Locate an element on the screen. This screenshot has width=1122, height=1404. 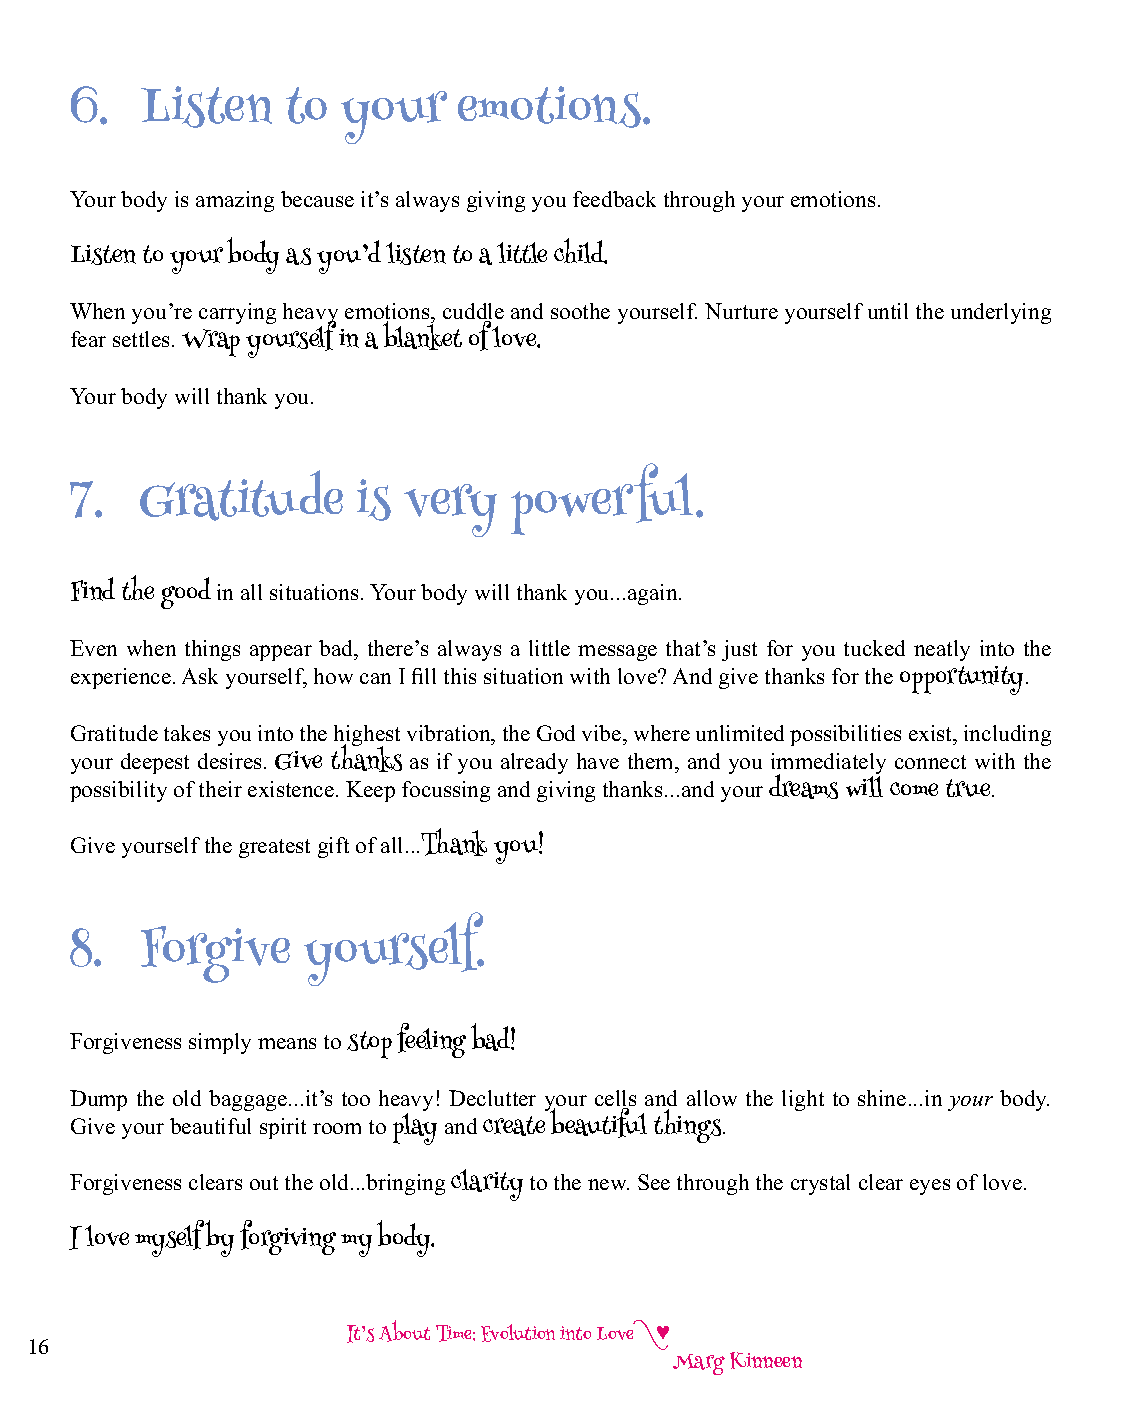
tucked is located at coordinates (874, 648).
